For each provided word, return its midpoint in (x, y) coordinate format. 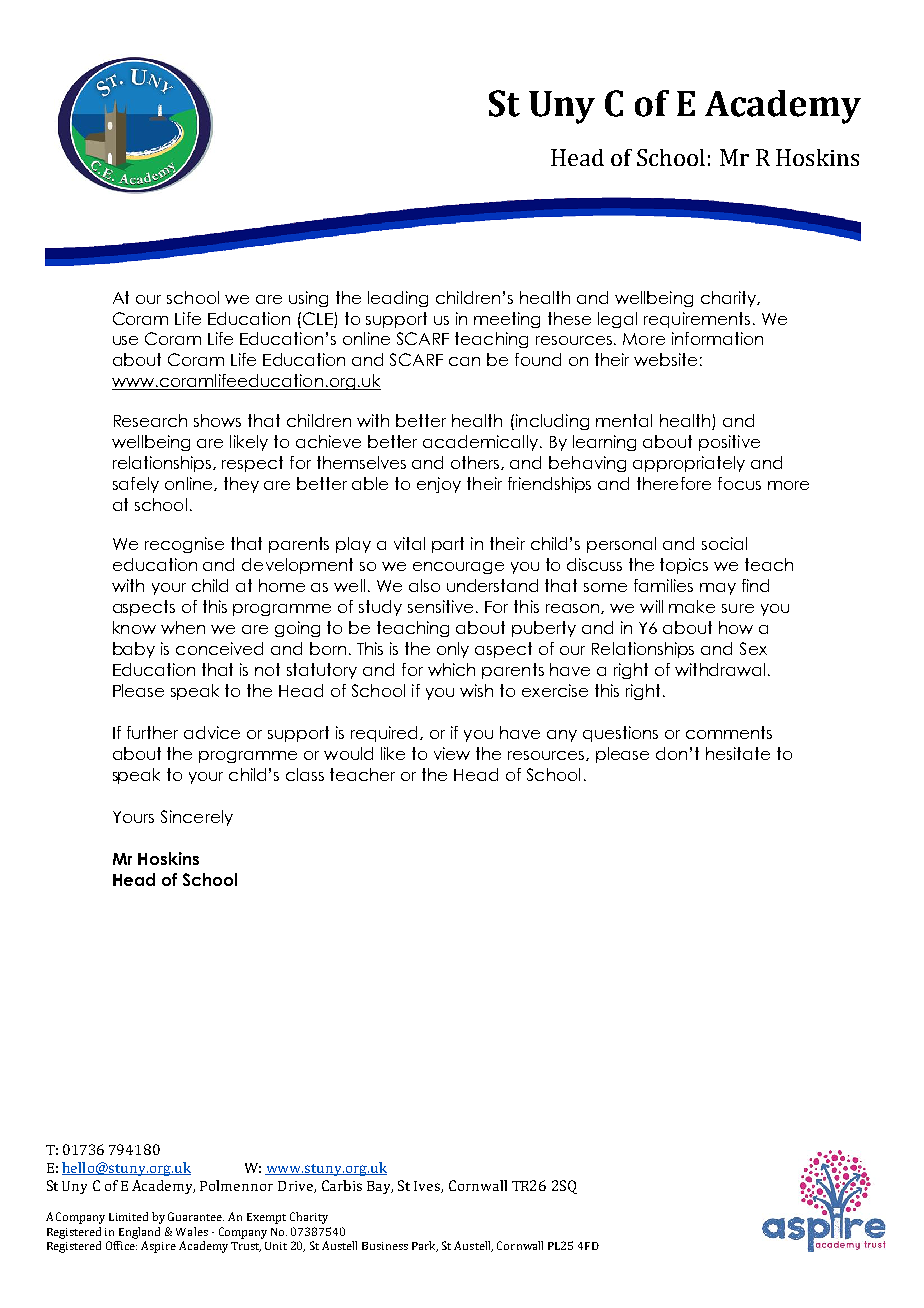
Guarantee (196, 1216)
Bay (380, 1187)
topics (684, 566)
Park (425, 1246)
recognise (184, 545)
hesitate (738, 753)
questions (620, 734)
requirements (697, 320)
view (452, 753)
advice (212, 732)
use (125, 340)
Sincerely (197, 818)
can (464, 361)
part (448, 545)
